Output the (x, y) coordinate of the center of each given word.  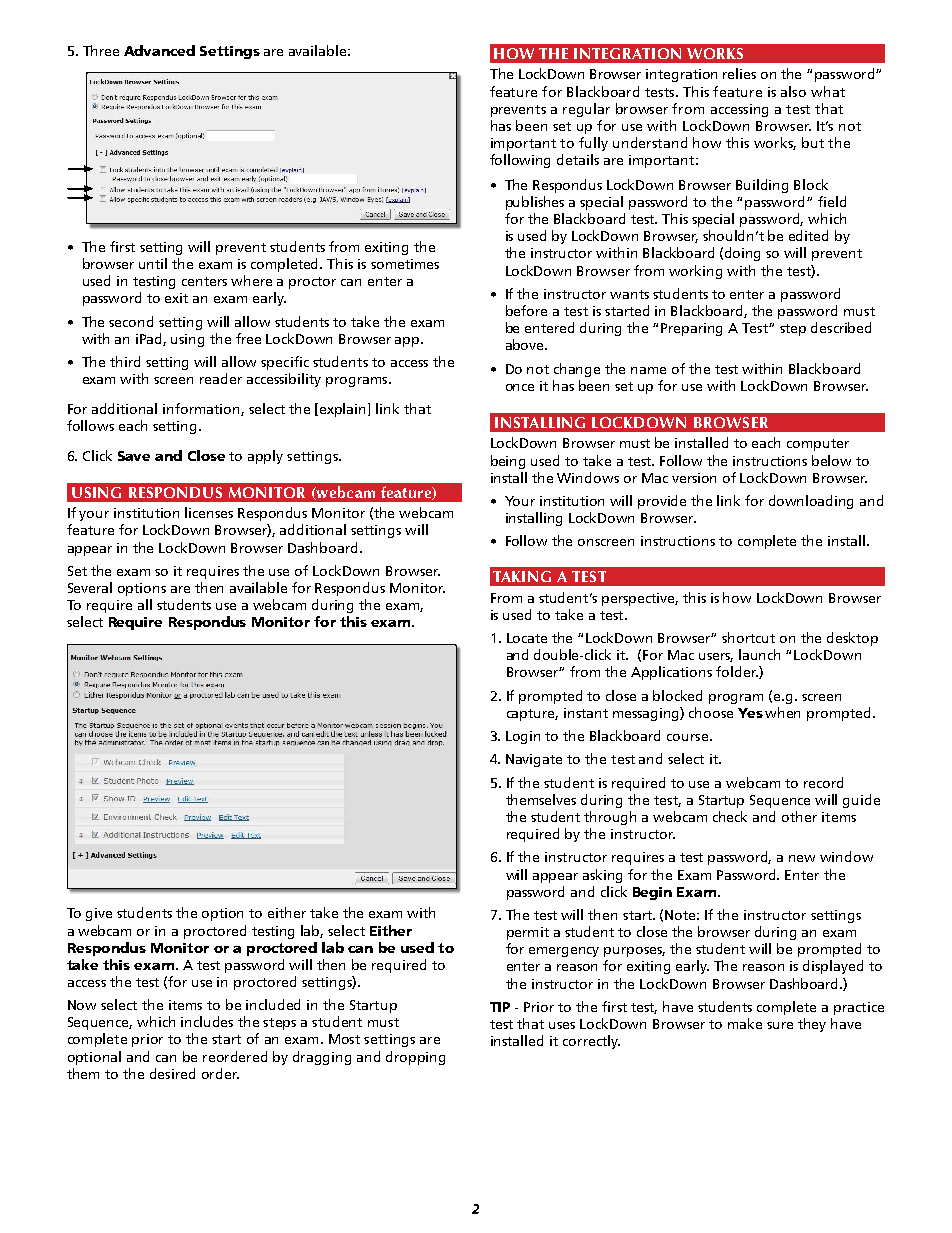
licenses (209, 512)
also (793, 91)
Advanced (159, 50)
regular (586, 110)
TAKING (522, 576)
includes (207, 1021)
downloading (811, 502)
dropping (415, 1058)
